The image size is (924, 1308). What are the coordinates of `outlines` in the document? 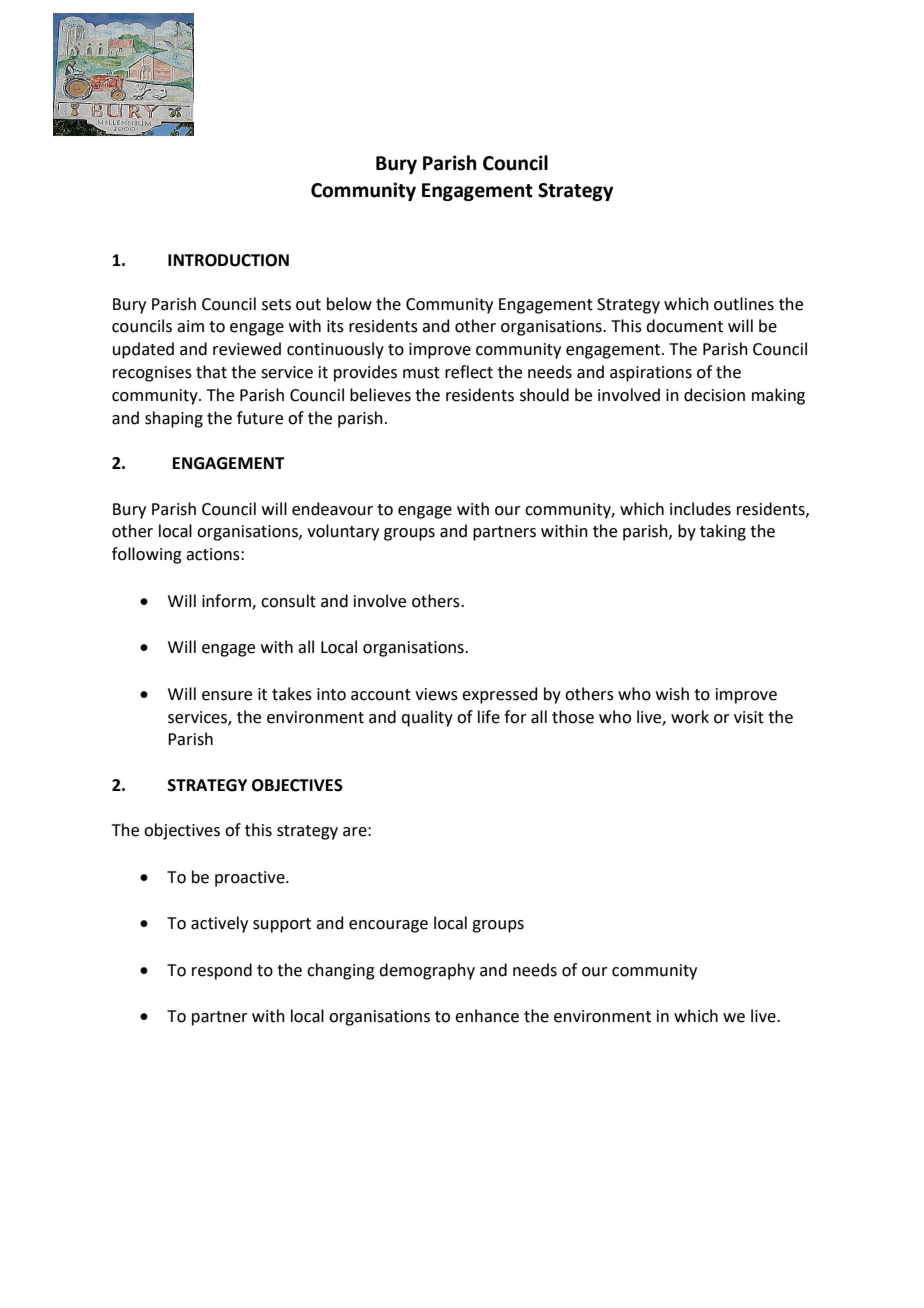 It's located at (744, 304).
